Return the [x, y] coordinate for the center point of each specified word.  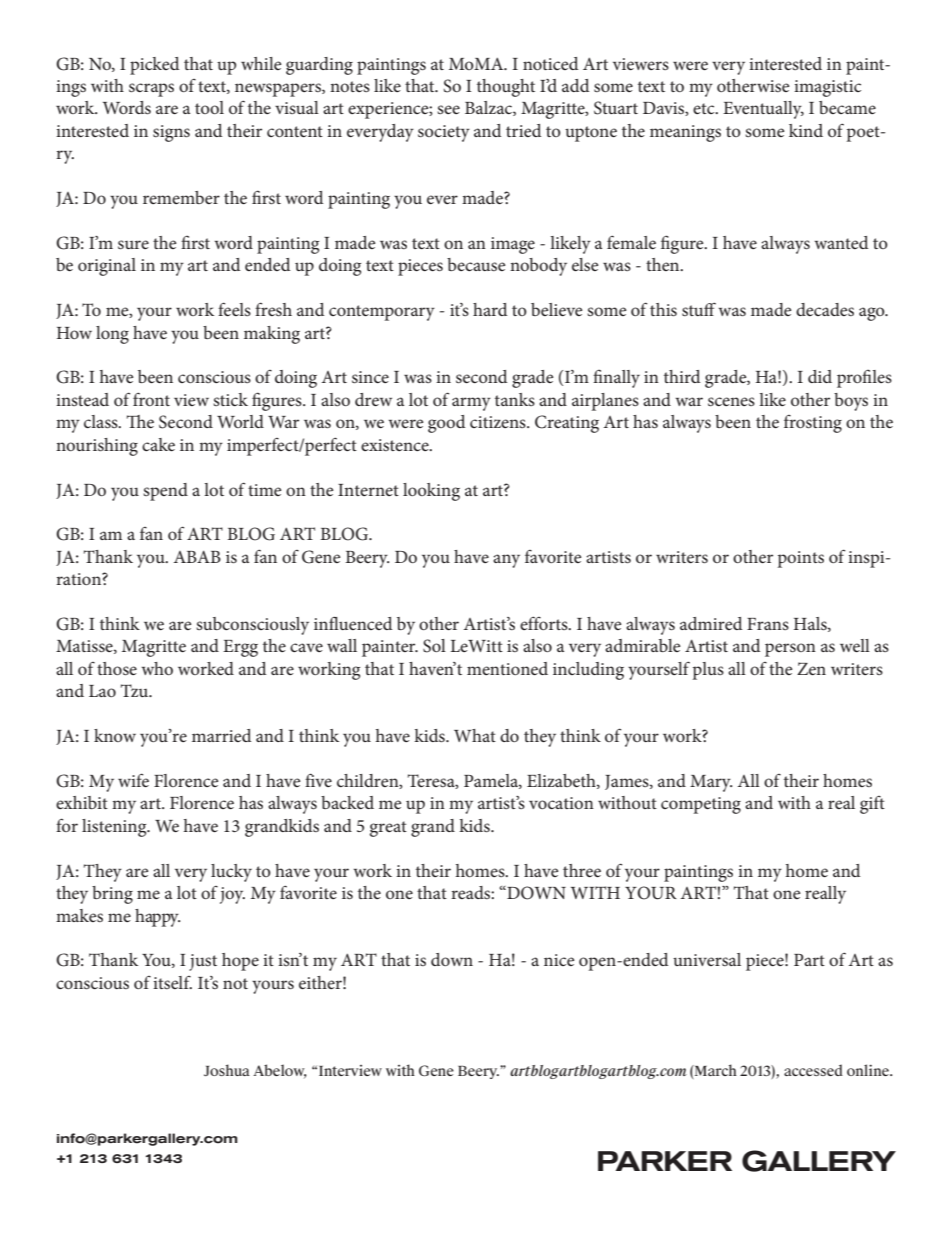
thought [506, 88]
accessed [813, 1070]
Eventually [763, 110]
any [506, 561]
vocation [561, 803]
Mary [711, 783]
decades [825, 309]
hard [490, 309]
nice [559, 960]
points [801, 559]
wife [133, 780]
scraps [151, 90]
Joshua [227, 1070]
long [112, 335]
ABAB [197, 557]
